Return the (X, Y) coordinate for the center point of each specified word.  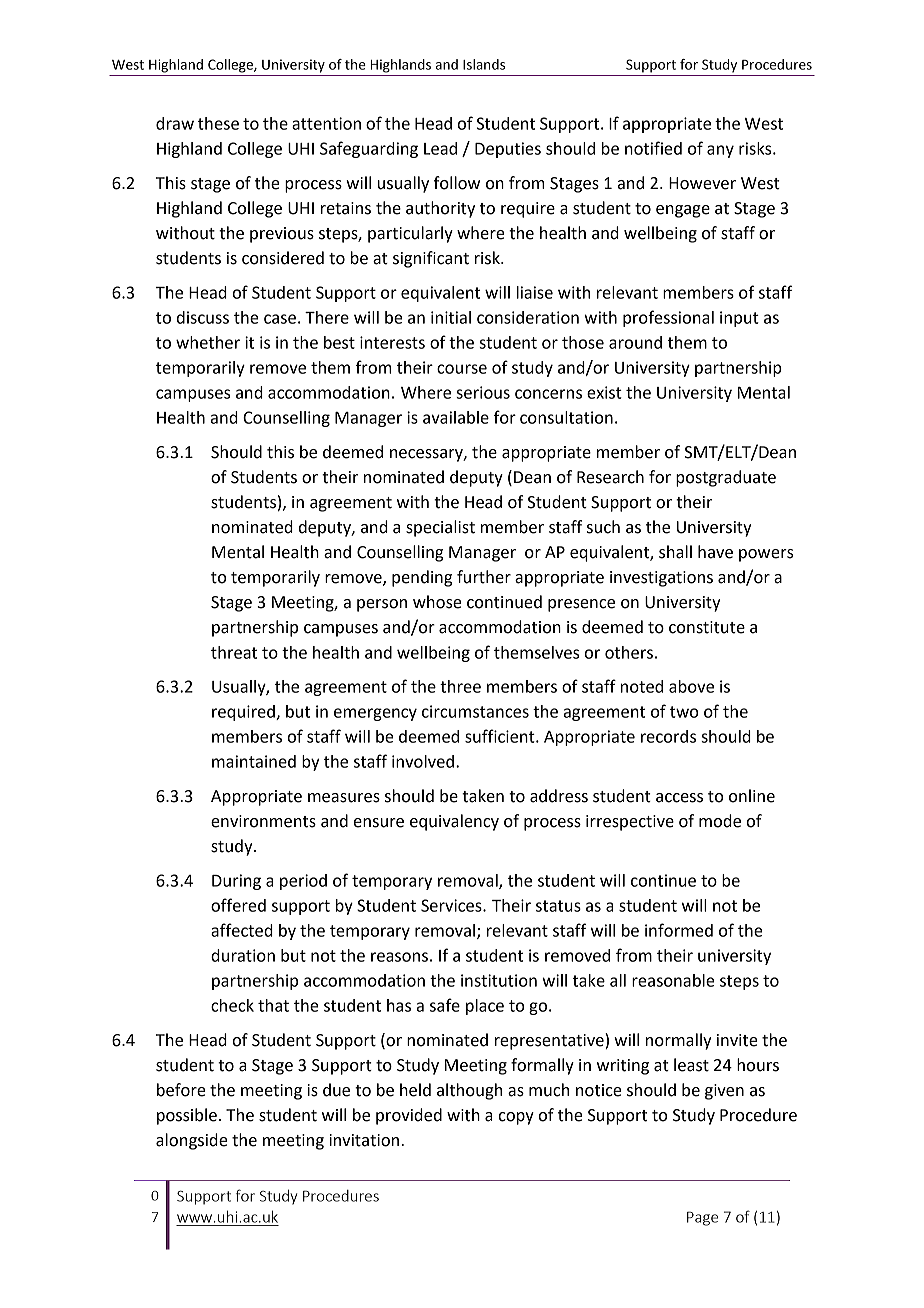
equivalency (454, 822)
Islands (484, 64)
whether (208, 342)
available (456, 417)
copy (516, 1118)
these (218, 123)
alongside (192, 1141)
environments (263, 821)
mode (720, 821)
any (720, 151)
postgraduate (726, 478)
